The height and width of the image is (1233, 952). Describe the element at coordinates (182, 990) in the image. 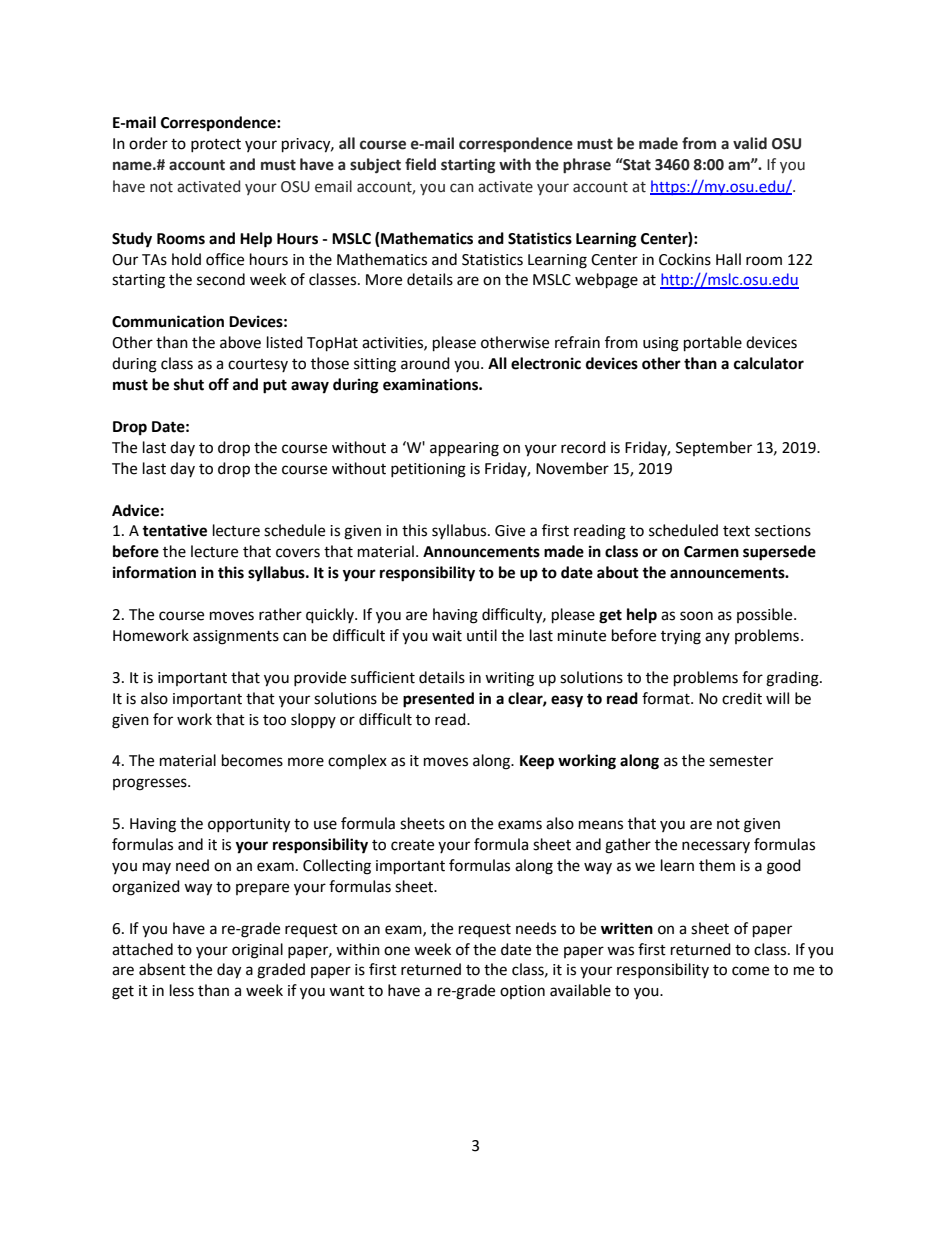

I see `less` at that location.
